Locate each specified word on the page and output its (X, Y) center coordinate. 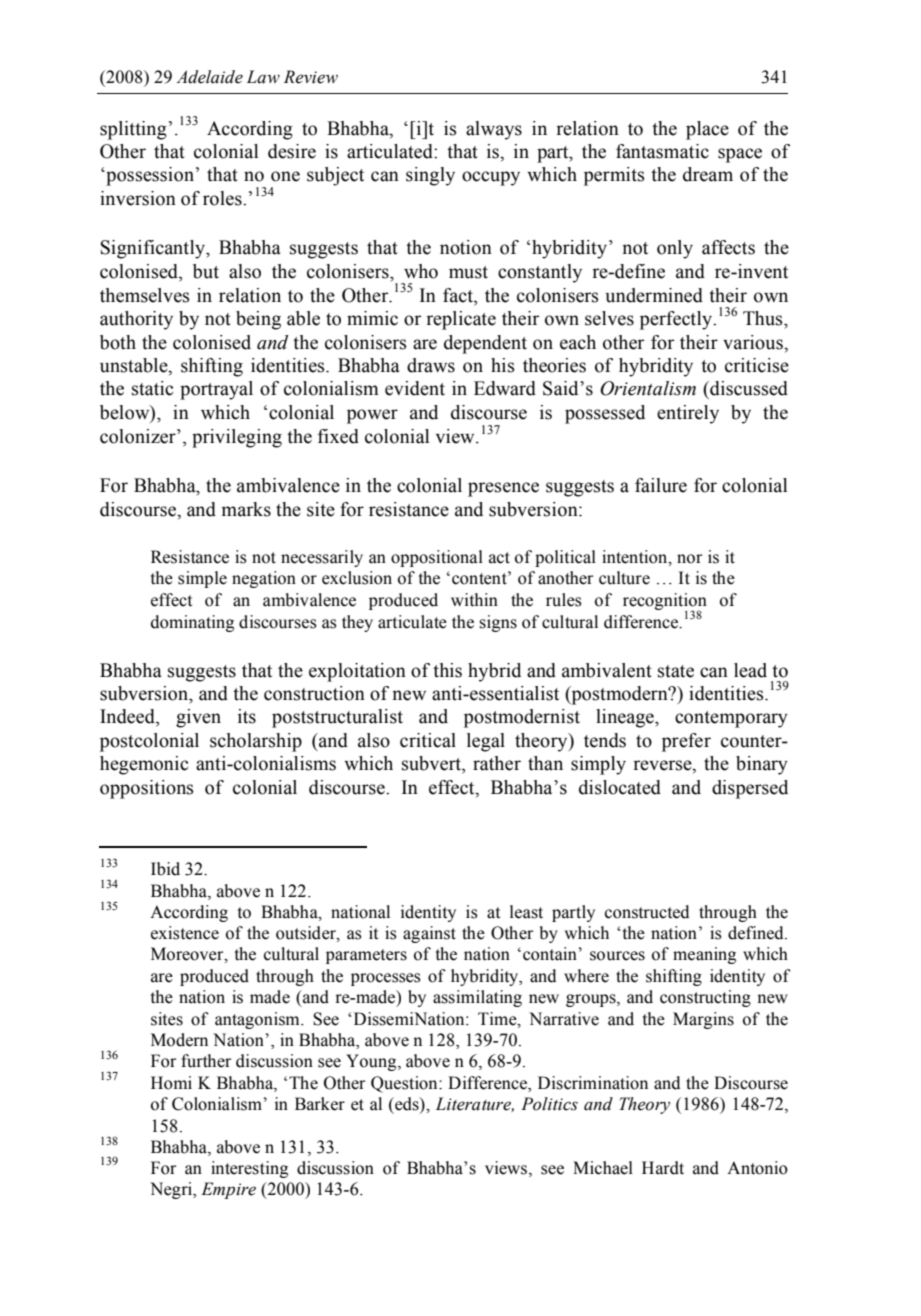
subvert (432, 764)
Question (405, 1084)
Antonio (757, 1168)
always (494, 130)
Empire (228, 1190)
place (707, 130)
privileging (237, 438)
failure (661, 485)
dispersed (750, 789)
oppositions (147, 789)
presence (503, 489)
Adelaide (209, 77)
